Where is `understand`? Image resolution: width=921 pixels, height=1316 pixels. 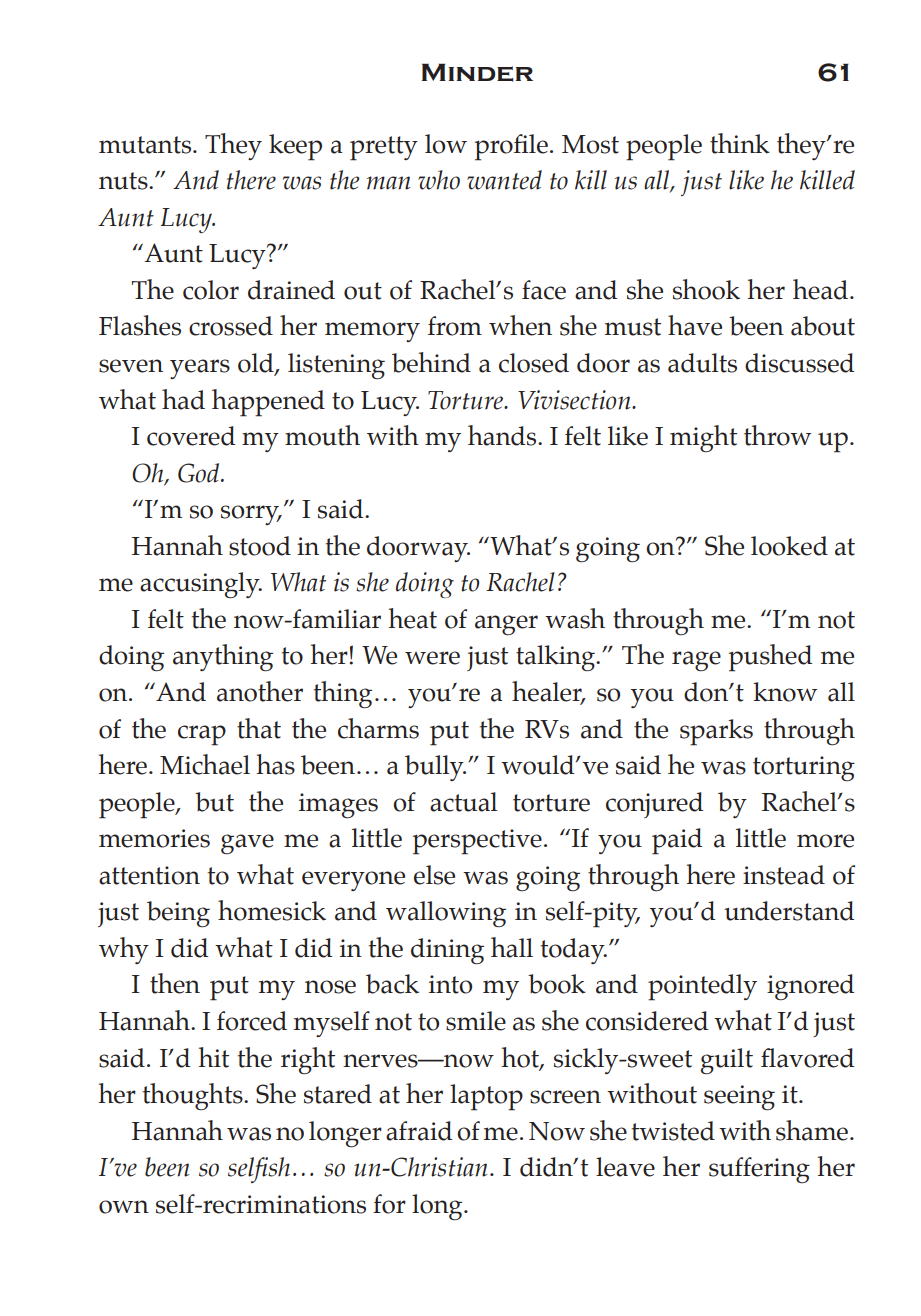
understand is located at coordinates (789, 911).
